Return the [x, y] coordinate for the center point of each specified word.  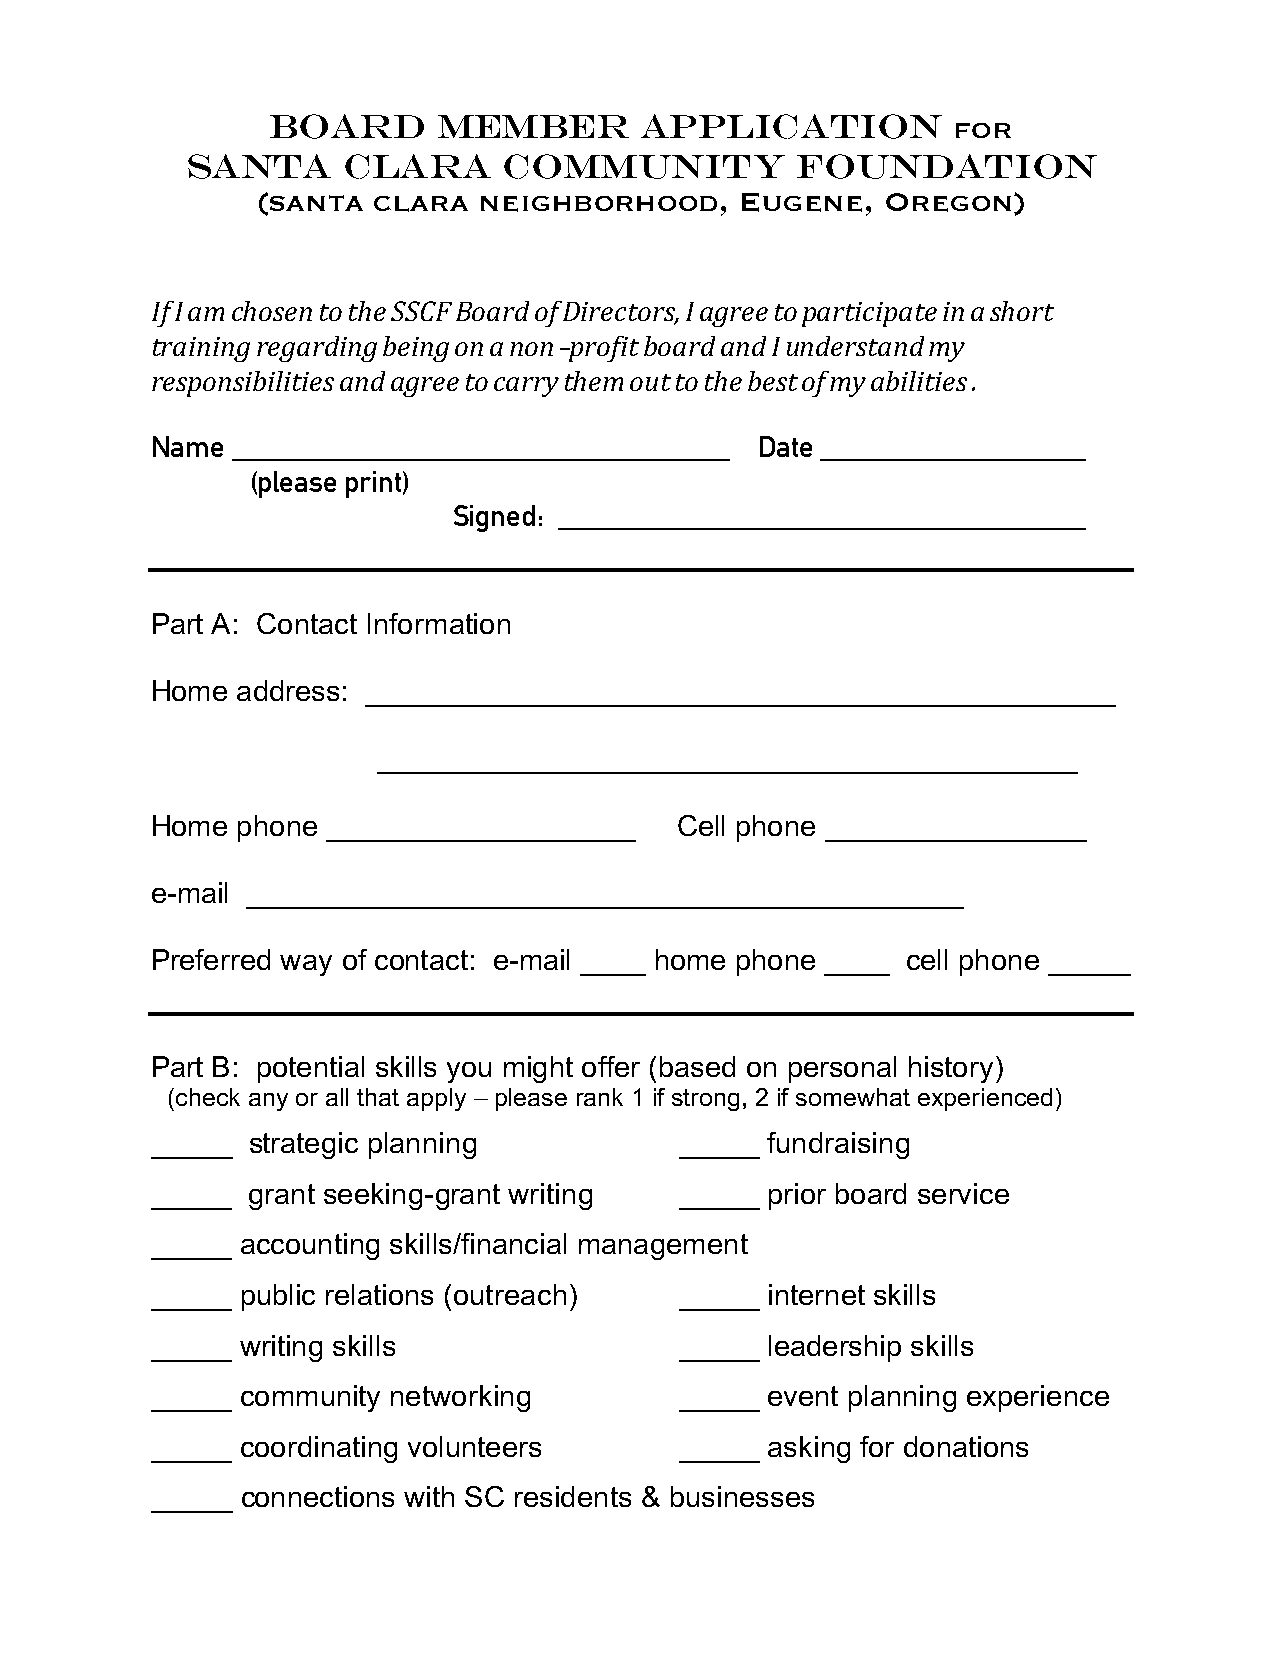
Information [439, 623]
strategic [304, 1145]
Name [188, 446]
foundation [947, 166]
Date [786, 446]
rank [600, 1097]
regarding [317, 349]
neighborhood [599, 204]
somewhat [853, 1097]
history [951, 1069]
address [288, 690]
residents [573, 1496]
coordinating [319, 1449]
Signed [494, 518]
